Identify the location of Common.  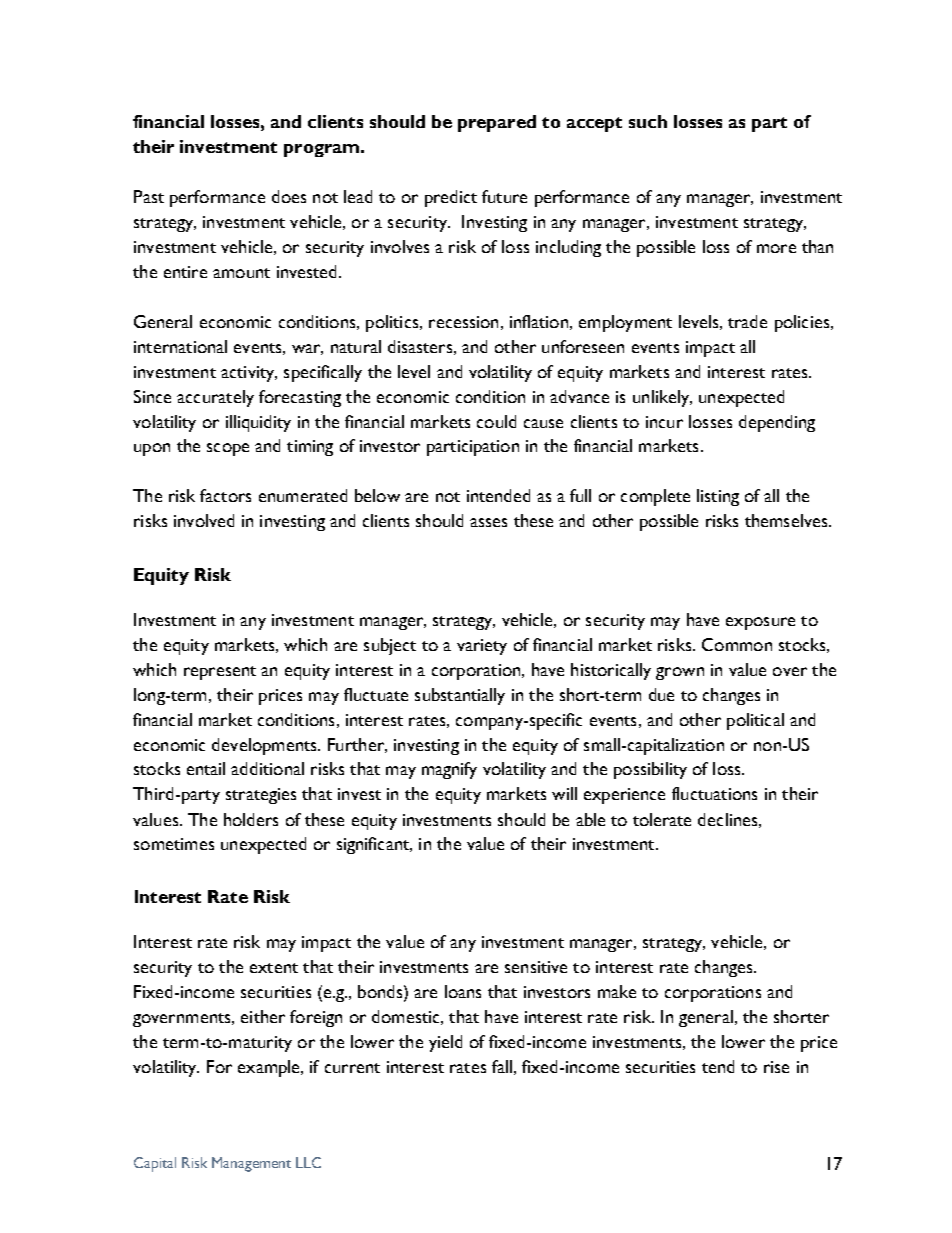
(737, 644).
